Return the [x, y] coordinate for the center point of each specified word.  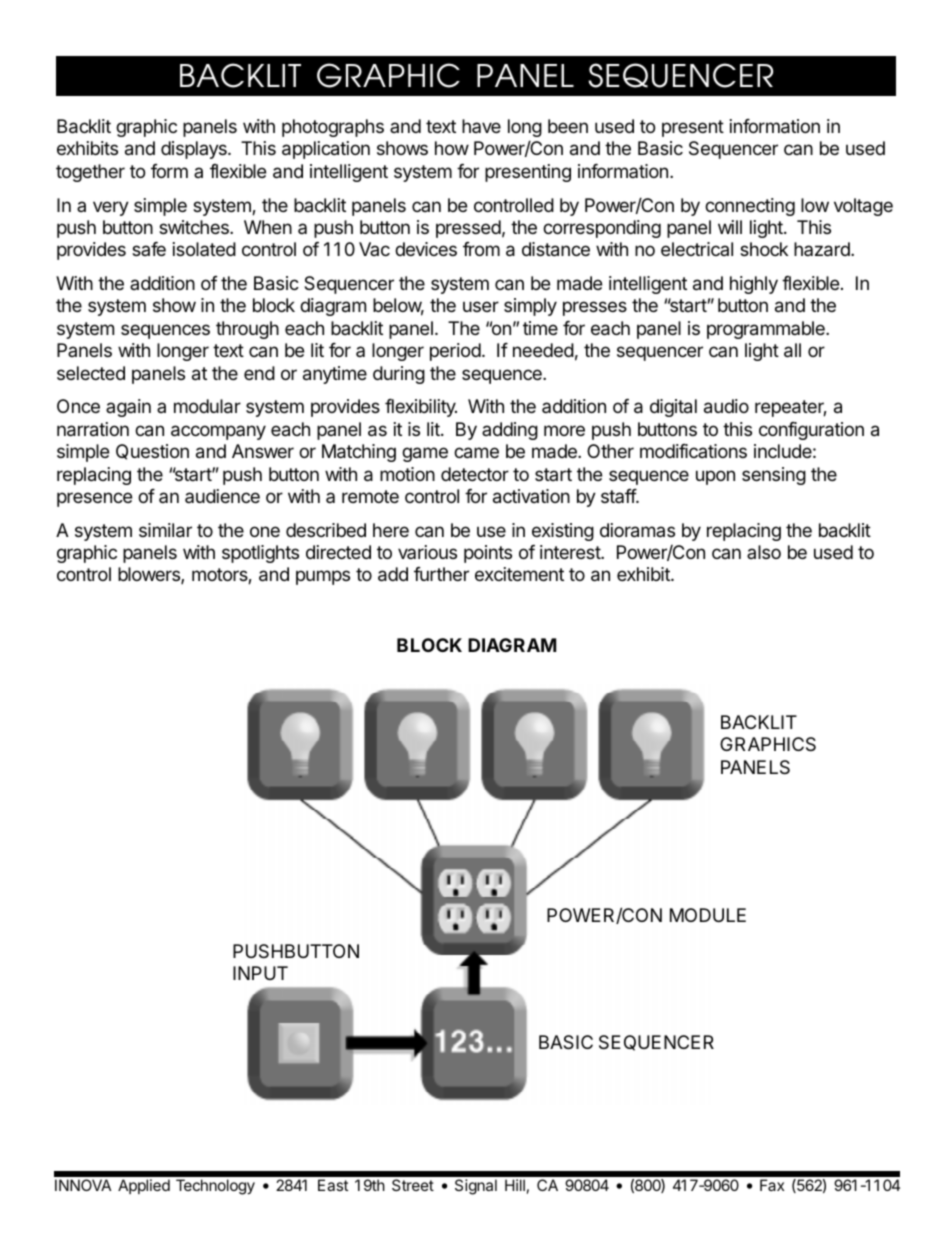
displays [195, 150]
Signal [476, 1187]
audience [222, 496]
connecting [750, 207]
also [764, 552]
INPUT [260, 973]
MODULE [708, 915]
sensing [774, 476]
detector [475, 474]
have [481, 126]
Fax [772, 1185]
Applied [144, 1186]
